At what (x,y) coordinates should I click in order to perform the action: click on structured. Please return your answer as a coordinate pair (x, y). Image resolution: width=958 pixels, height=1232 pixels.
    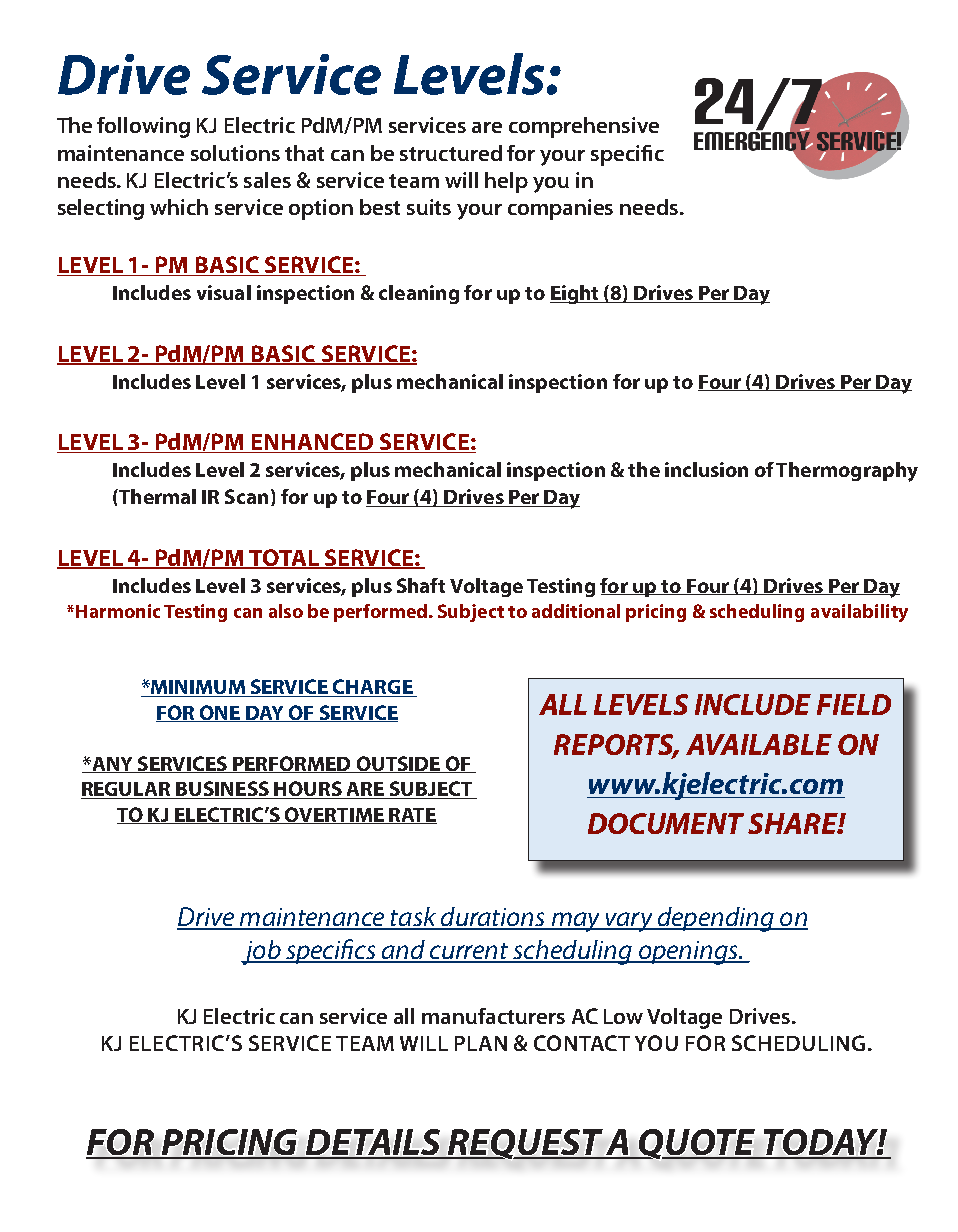
    Looking at the image, I should click on (451, 153).
